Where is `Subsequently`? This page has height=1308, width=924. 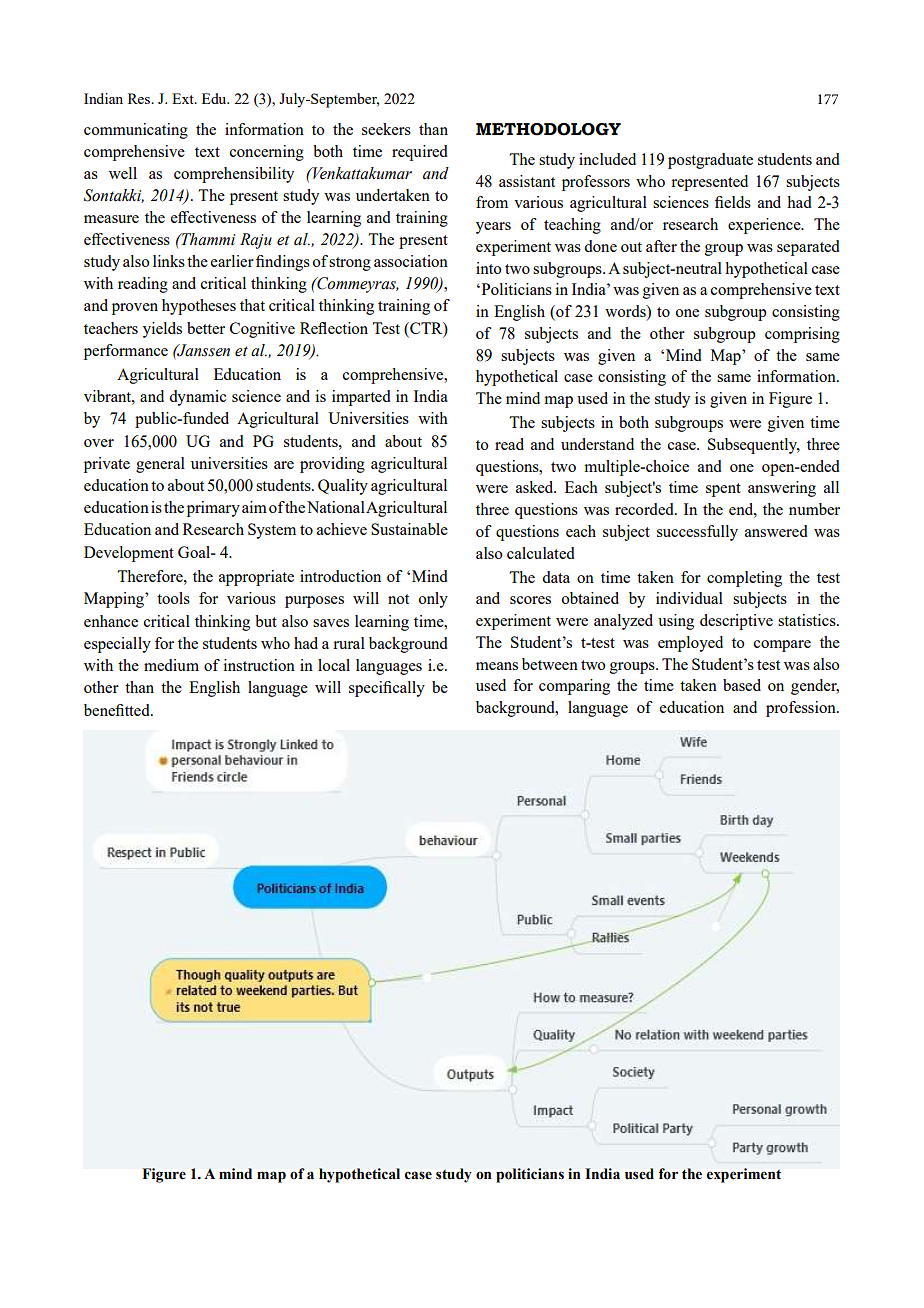
Subsequently is located at coordinates (754, 446).
